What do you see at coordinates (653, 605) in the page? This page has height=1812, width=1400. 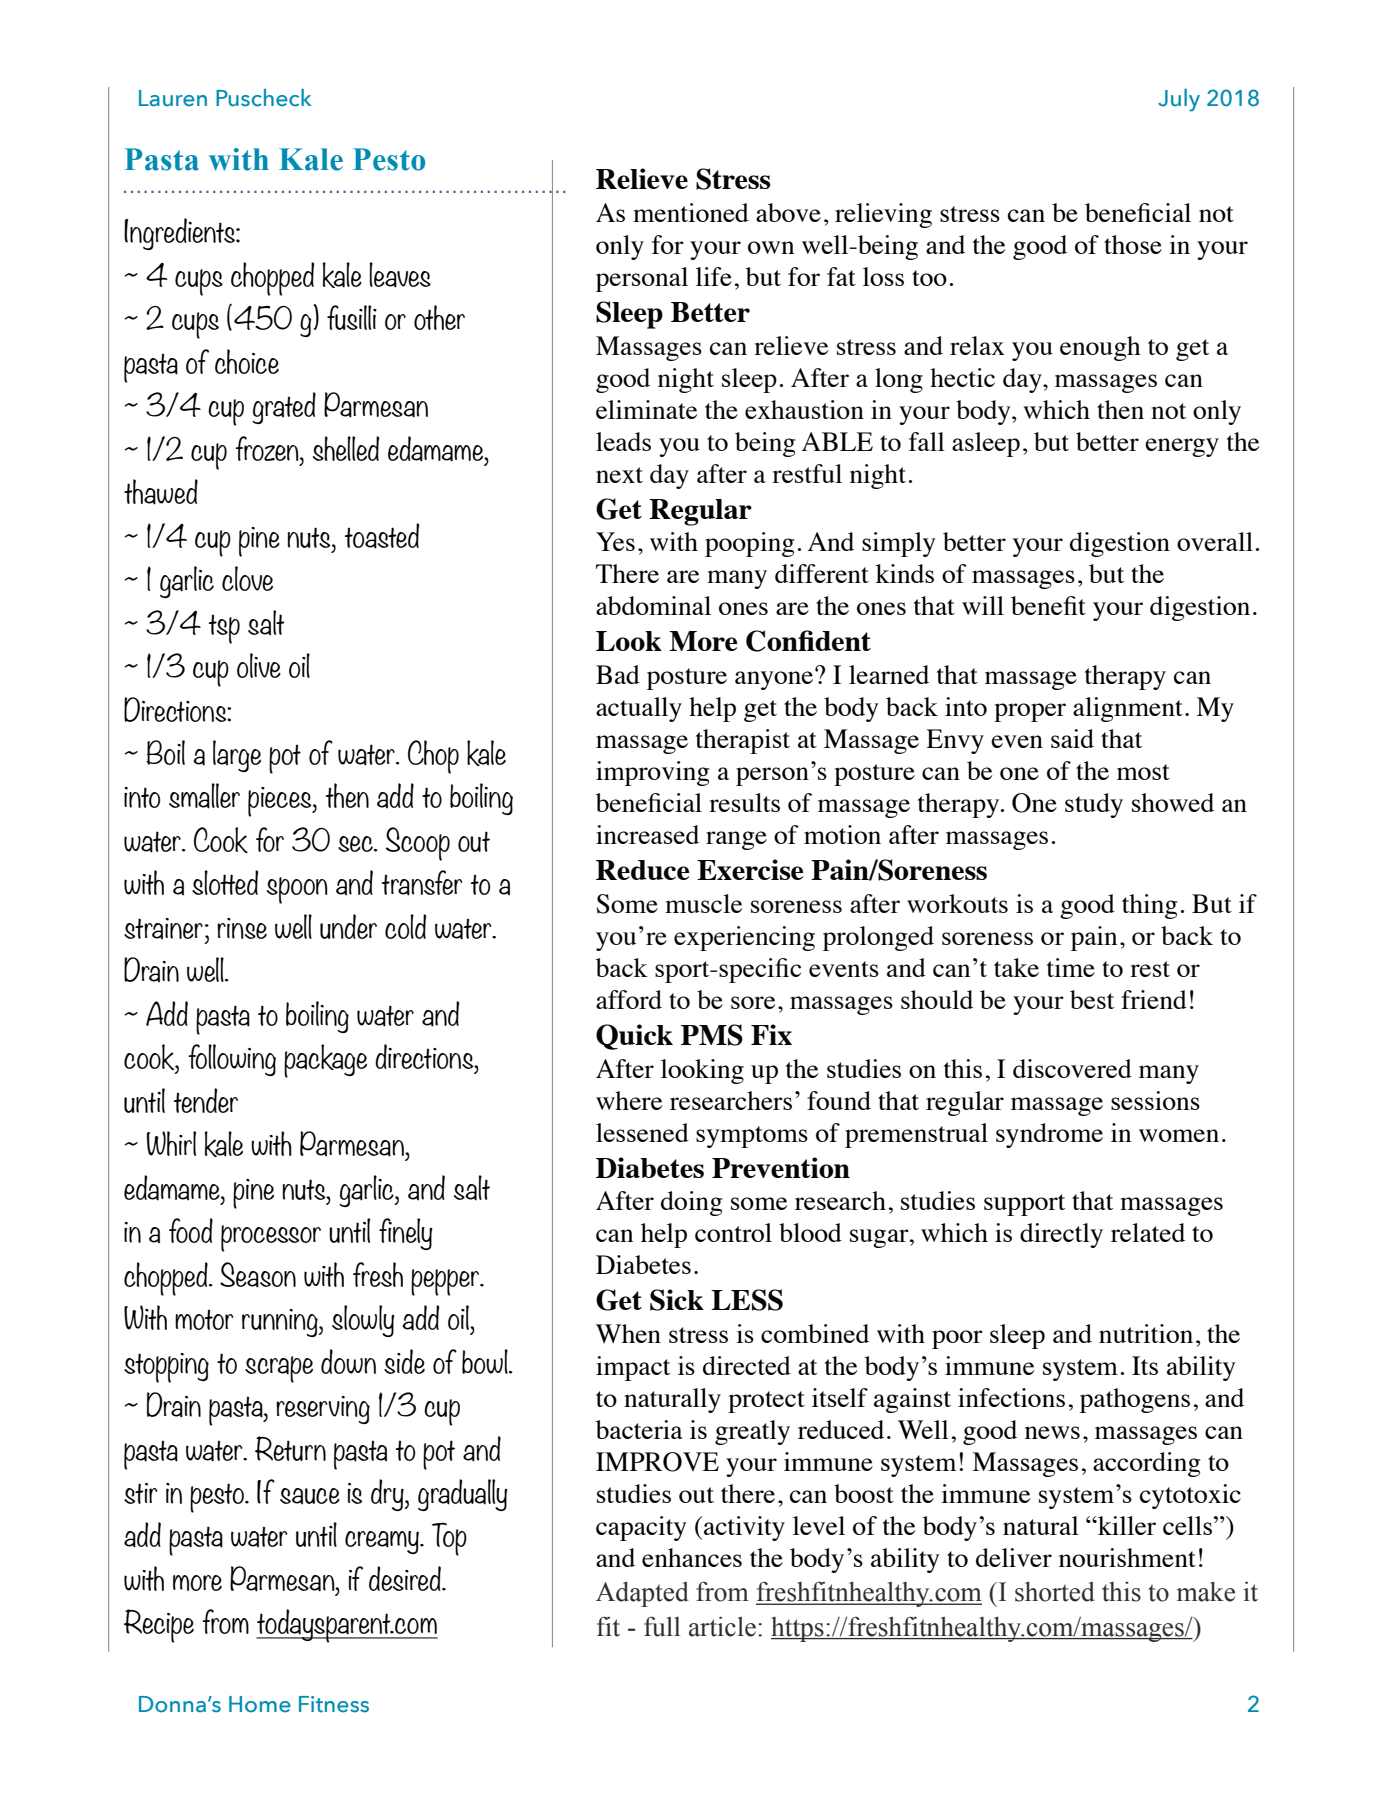 I see `abdominal` at bounding box center [653, 605].
